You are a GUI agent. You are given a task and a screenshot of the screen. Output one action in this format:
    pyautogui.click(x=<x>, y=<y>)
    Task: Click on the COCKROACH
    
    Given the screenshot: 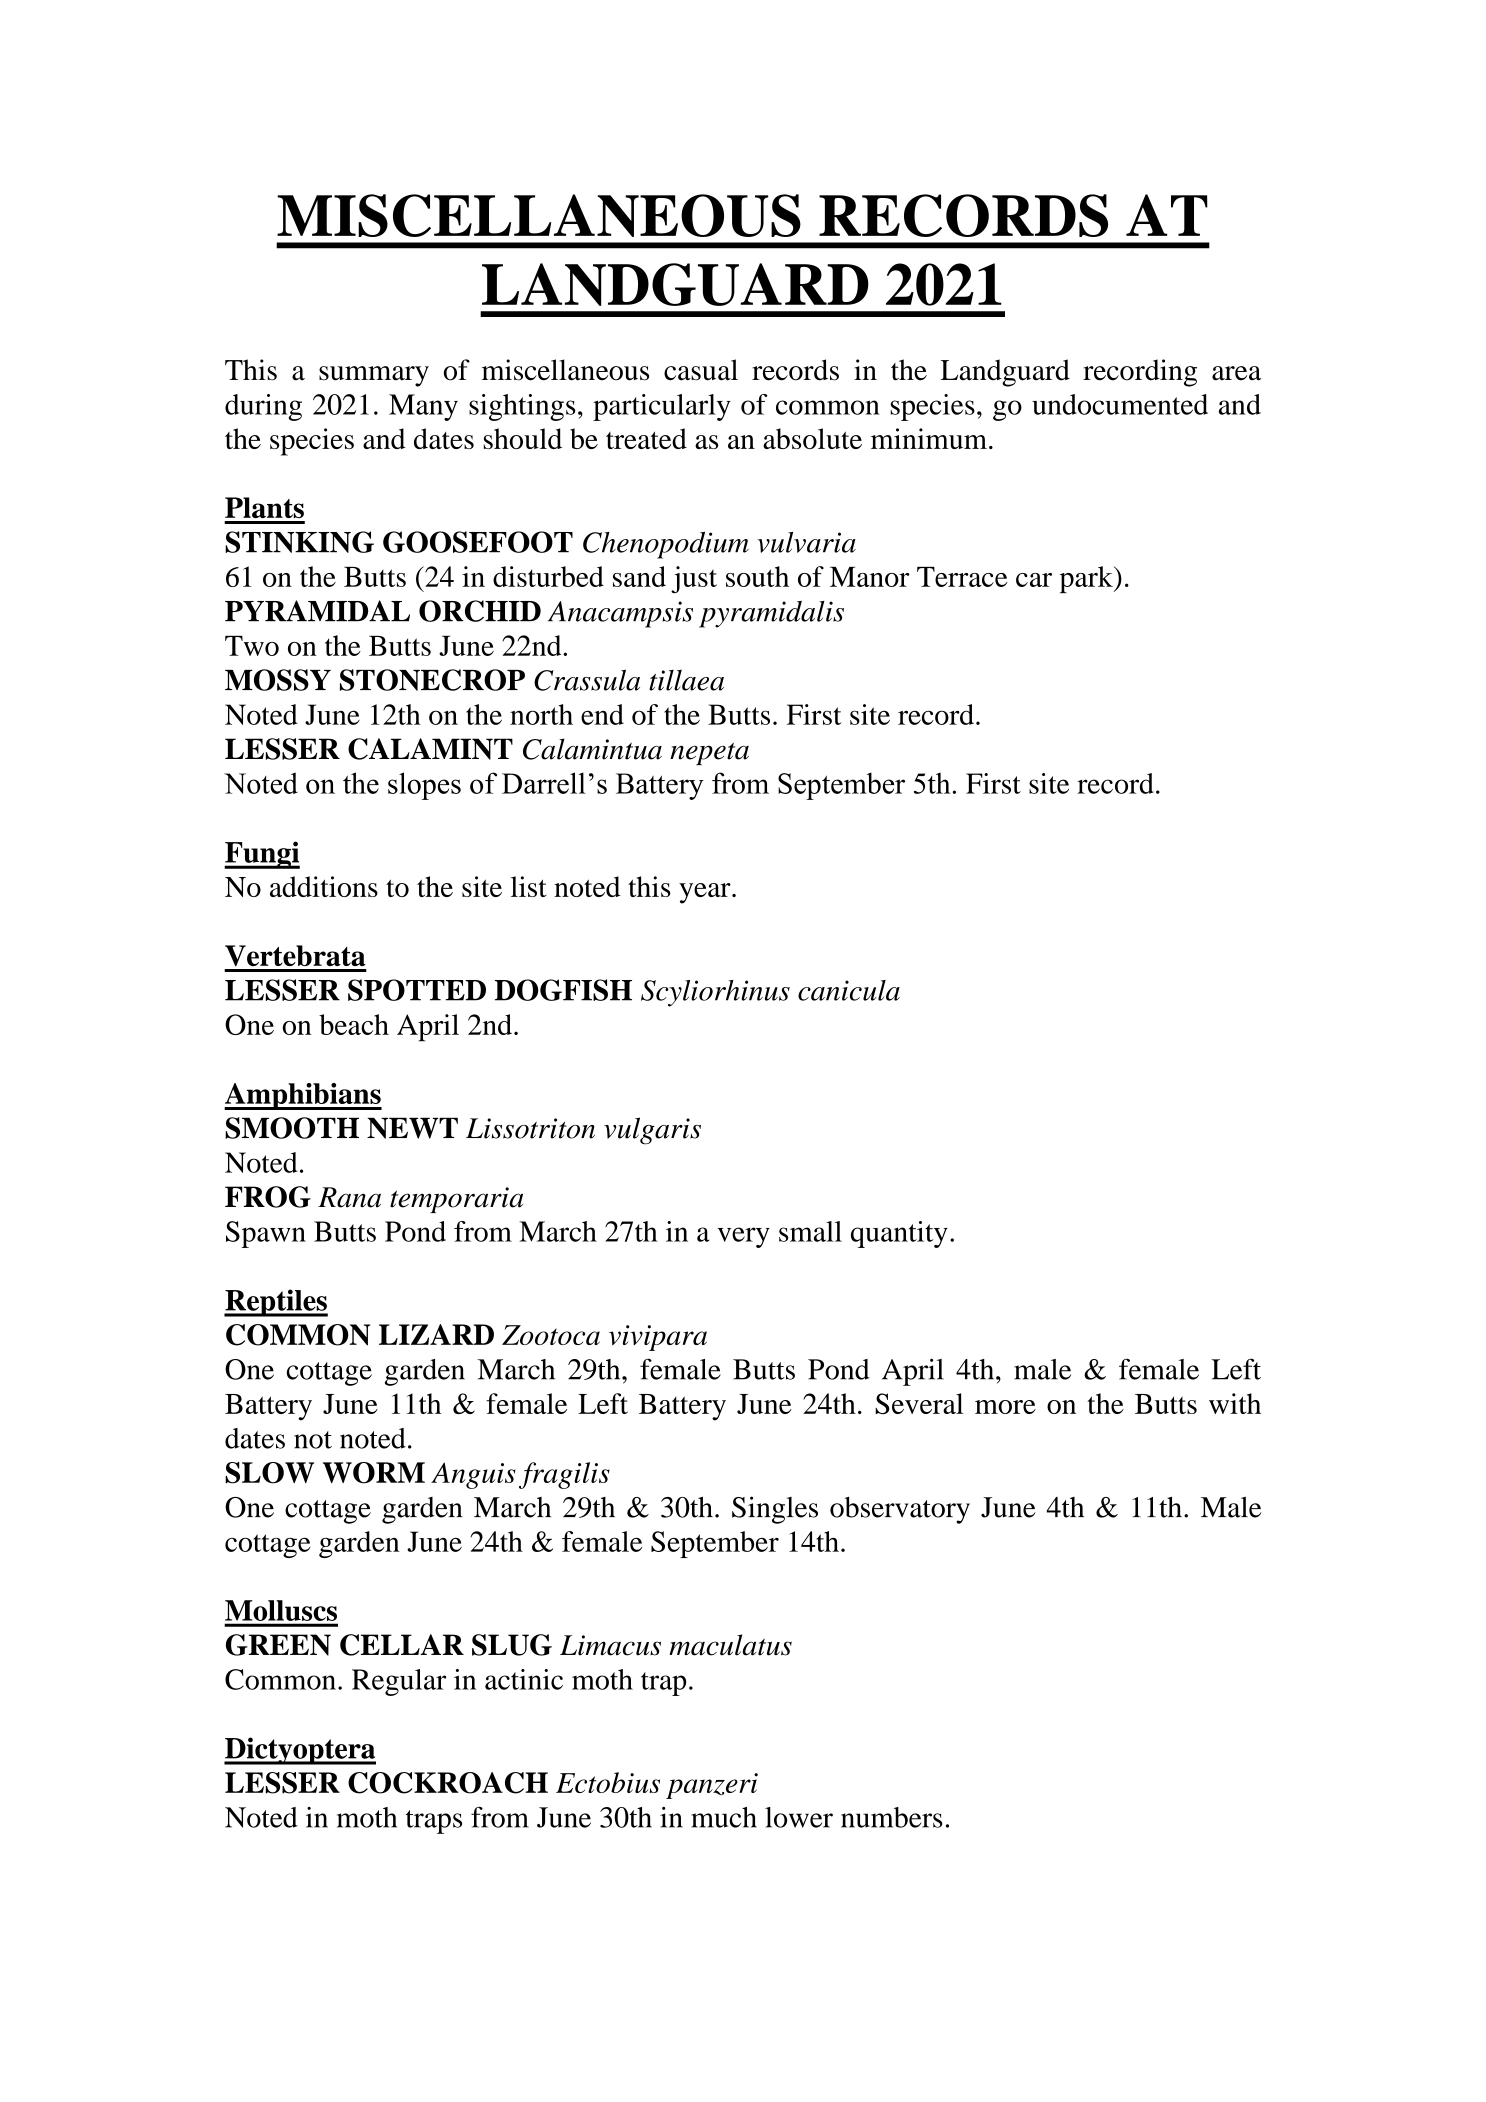 What is the action you would take?
    pyautogui.click(x=448, y=1783)
